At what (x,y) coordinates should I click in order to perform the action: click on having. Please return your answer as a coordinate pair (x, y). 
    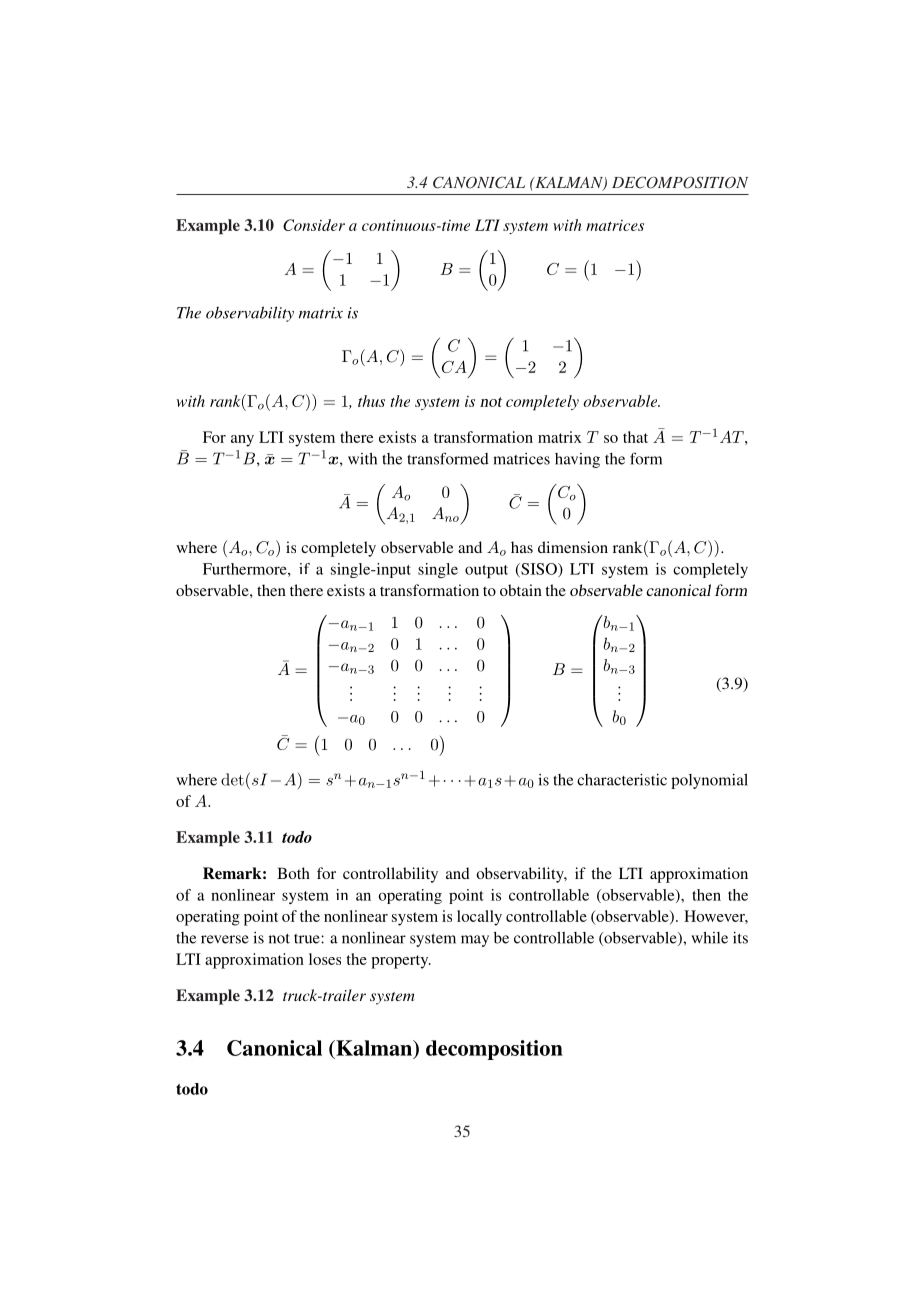
    Looking at the image, I should click on (577, 460).
